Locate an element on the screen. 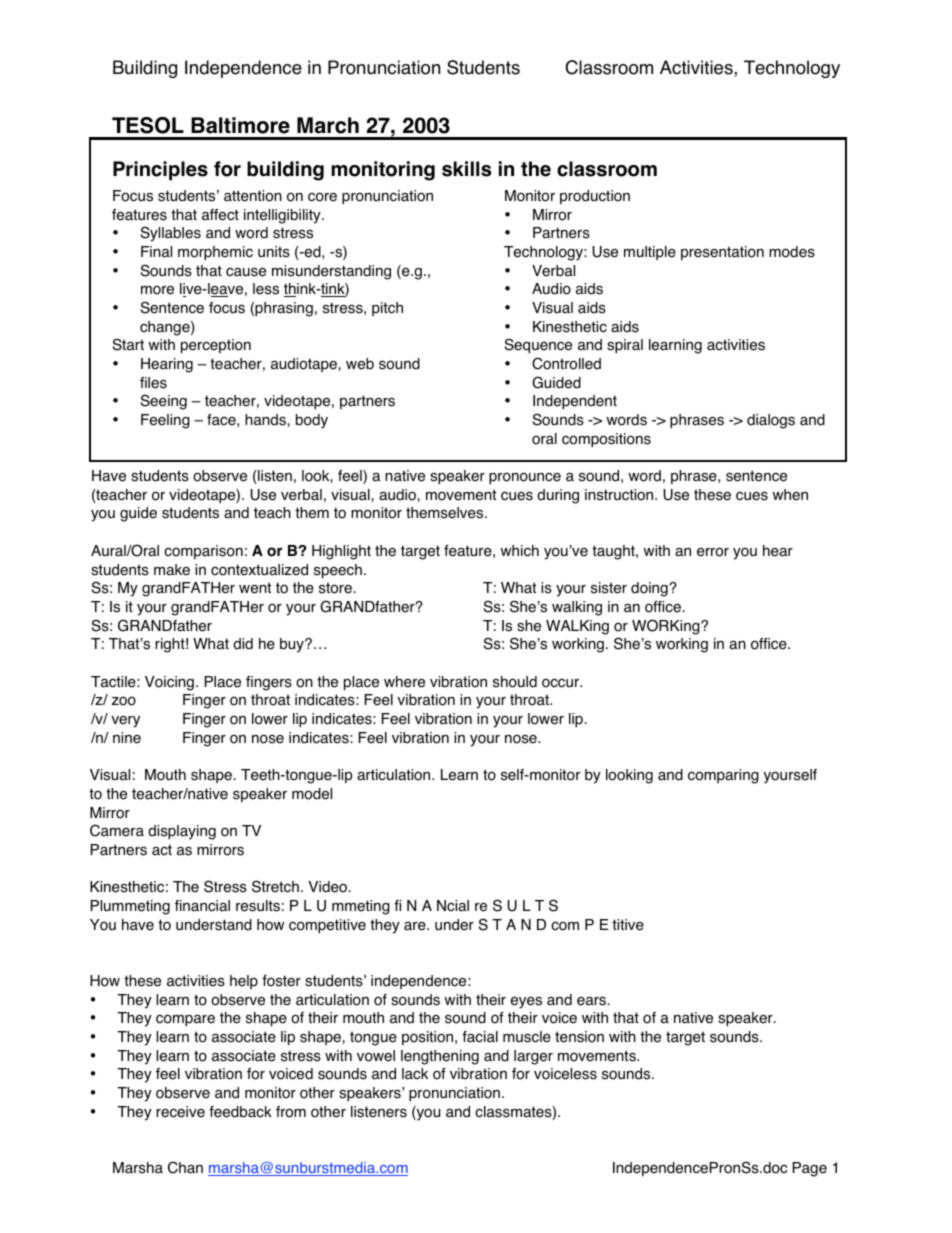 The width and height of the screenshot is (952, 1233). receive is located at coordinates (180, 1112).
